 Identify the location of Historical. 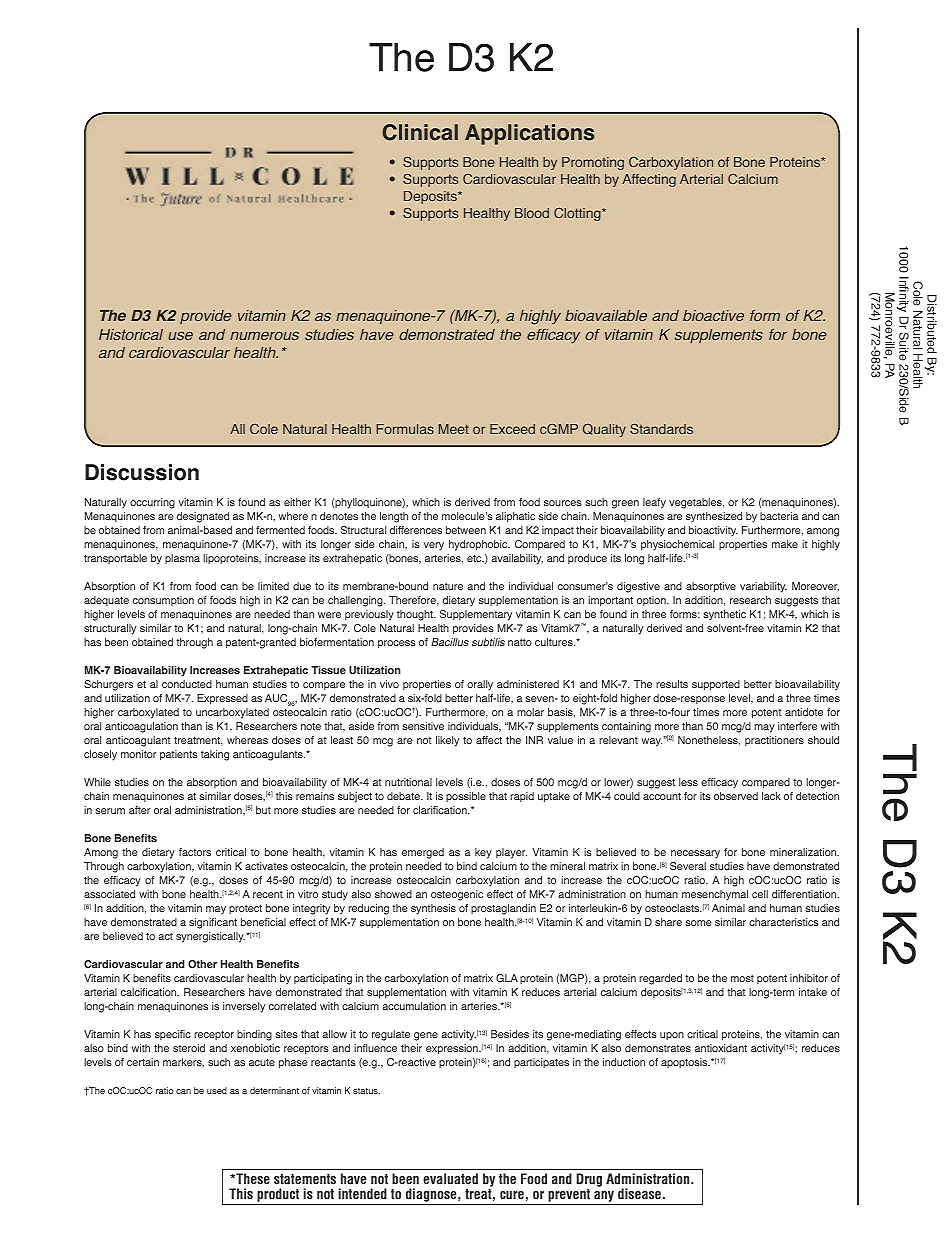
(131, 334).
